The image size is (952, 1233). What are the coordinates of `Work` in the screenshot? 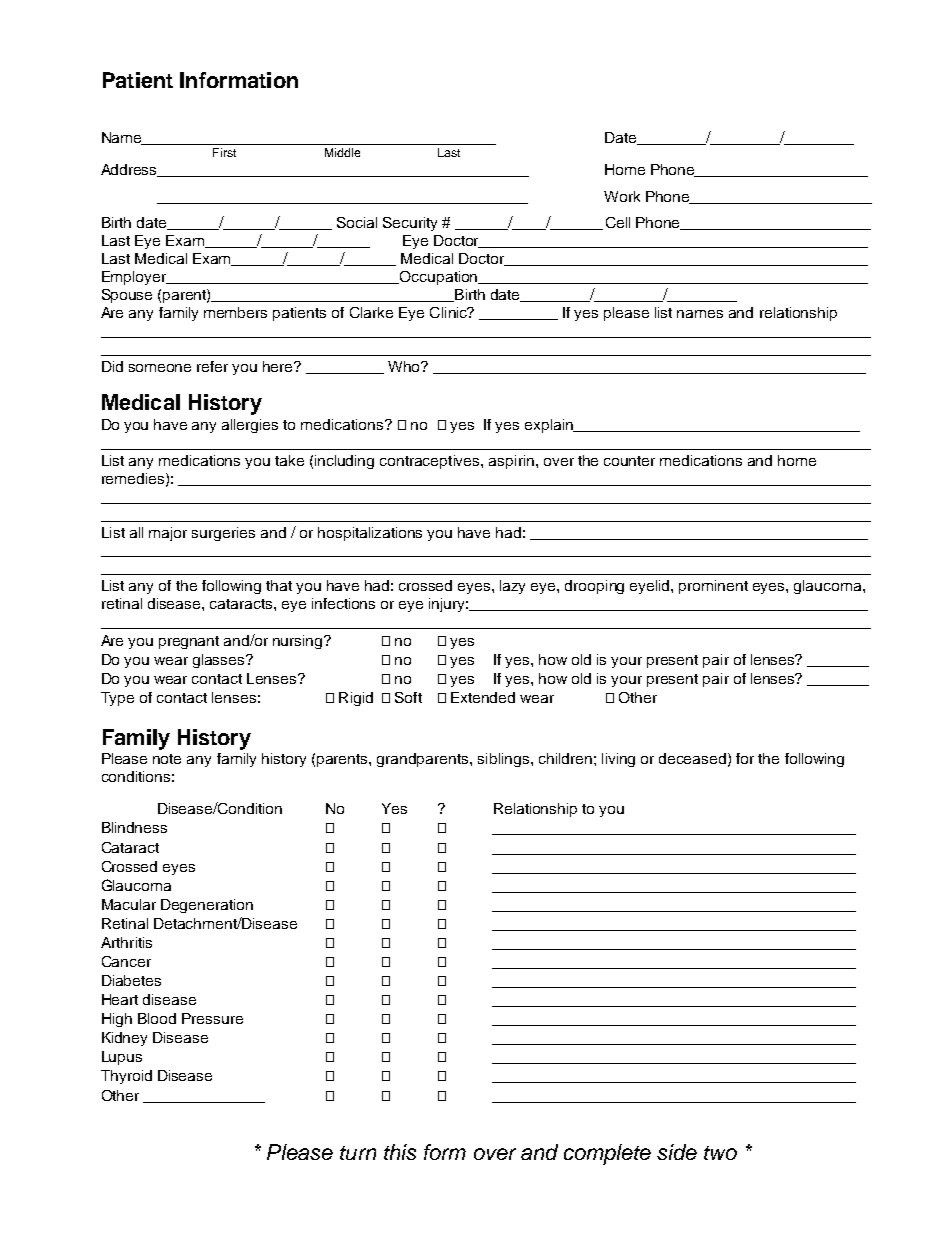 It's located at (622, 196).
